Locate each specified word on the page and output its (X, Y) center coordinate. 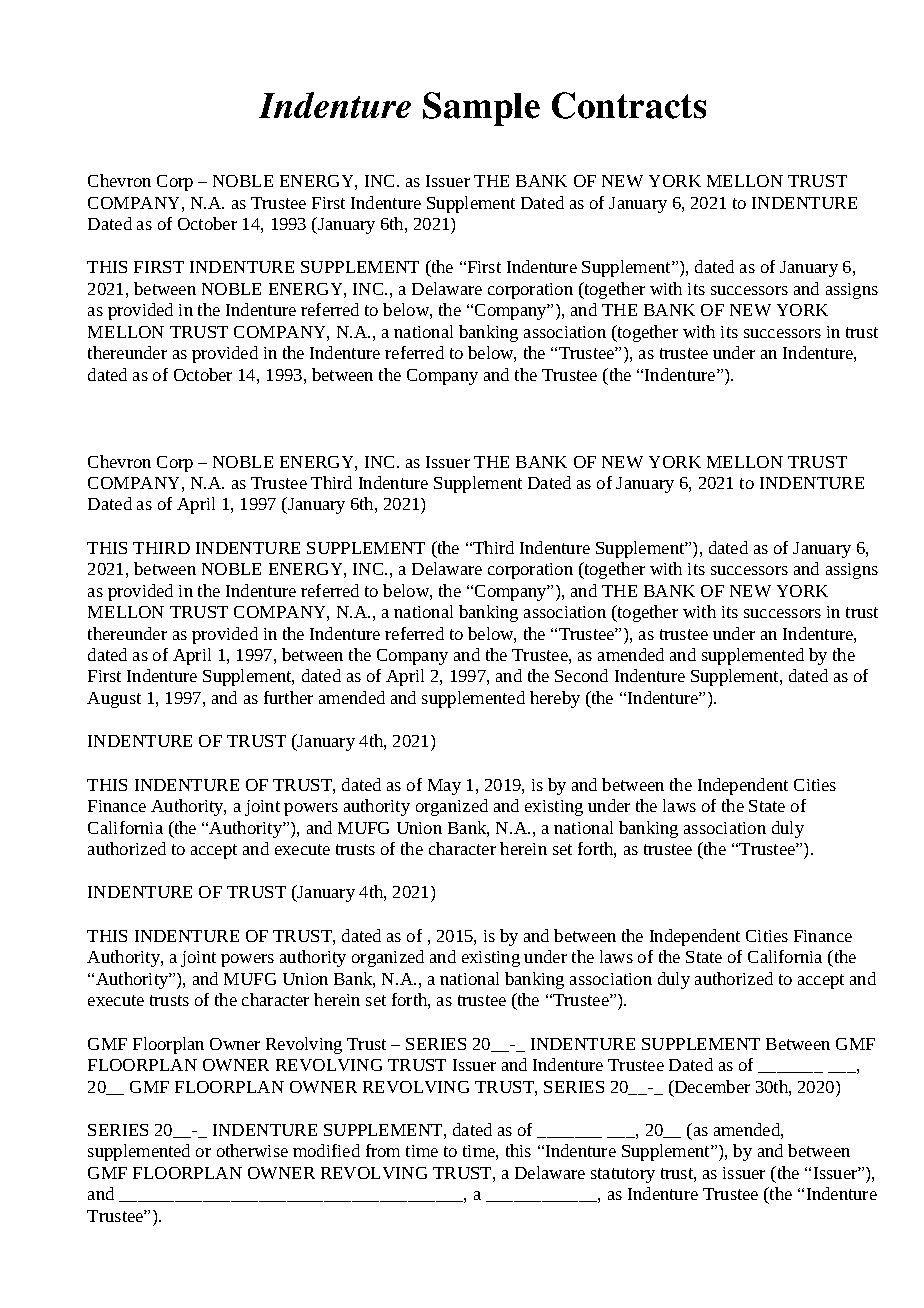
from (383, 1150)
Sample (481, 109)
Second (581, 675)
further (288, 697)
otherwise (252, 1150)
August (114, 700)
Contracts (629, 105)
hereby (555, 699)
